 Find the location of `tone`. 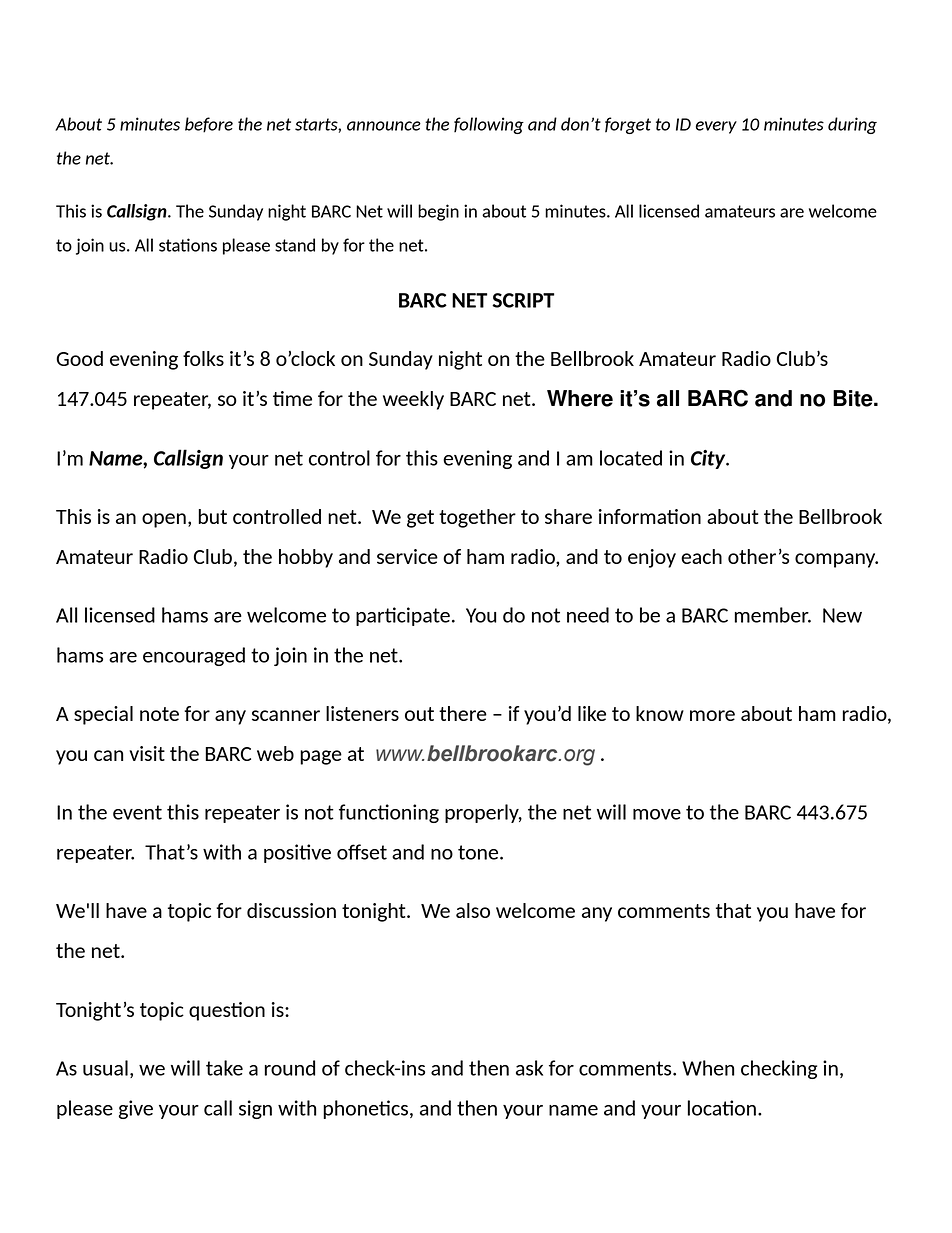

tone is located at coordinates (479, 852).
